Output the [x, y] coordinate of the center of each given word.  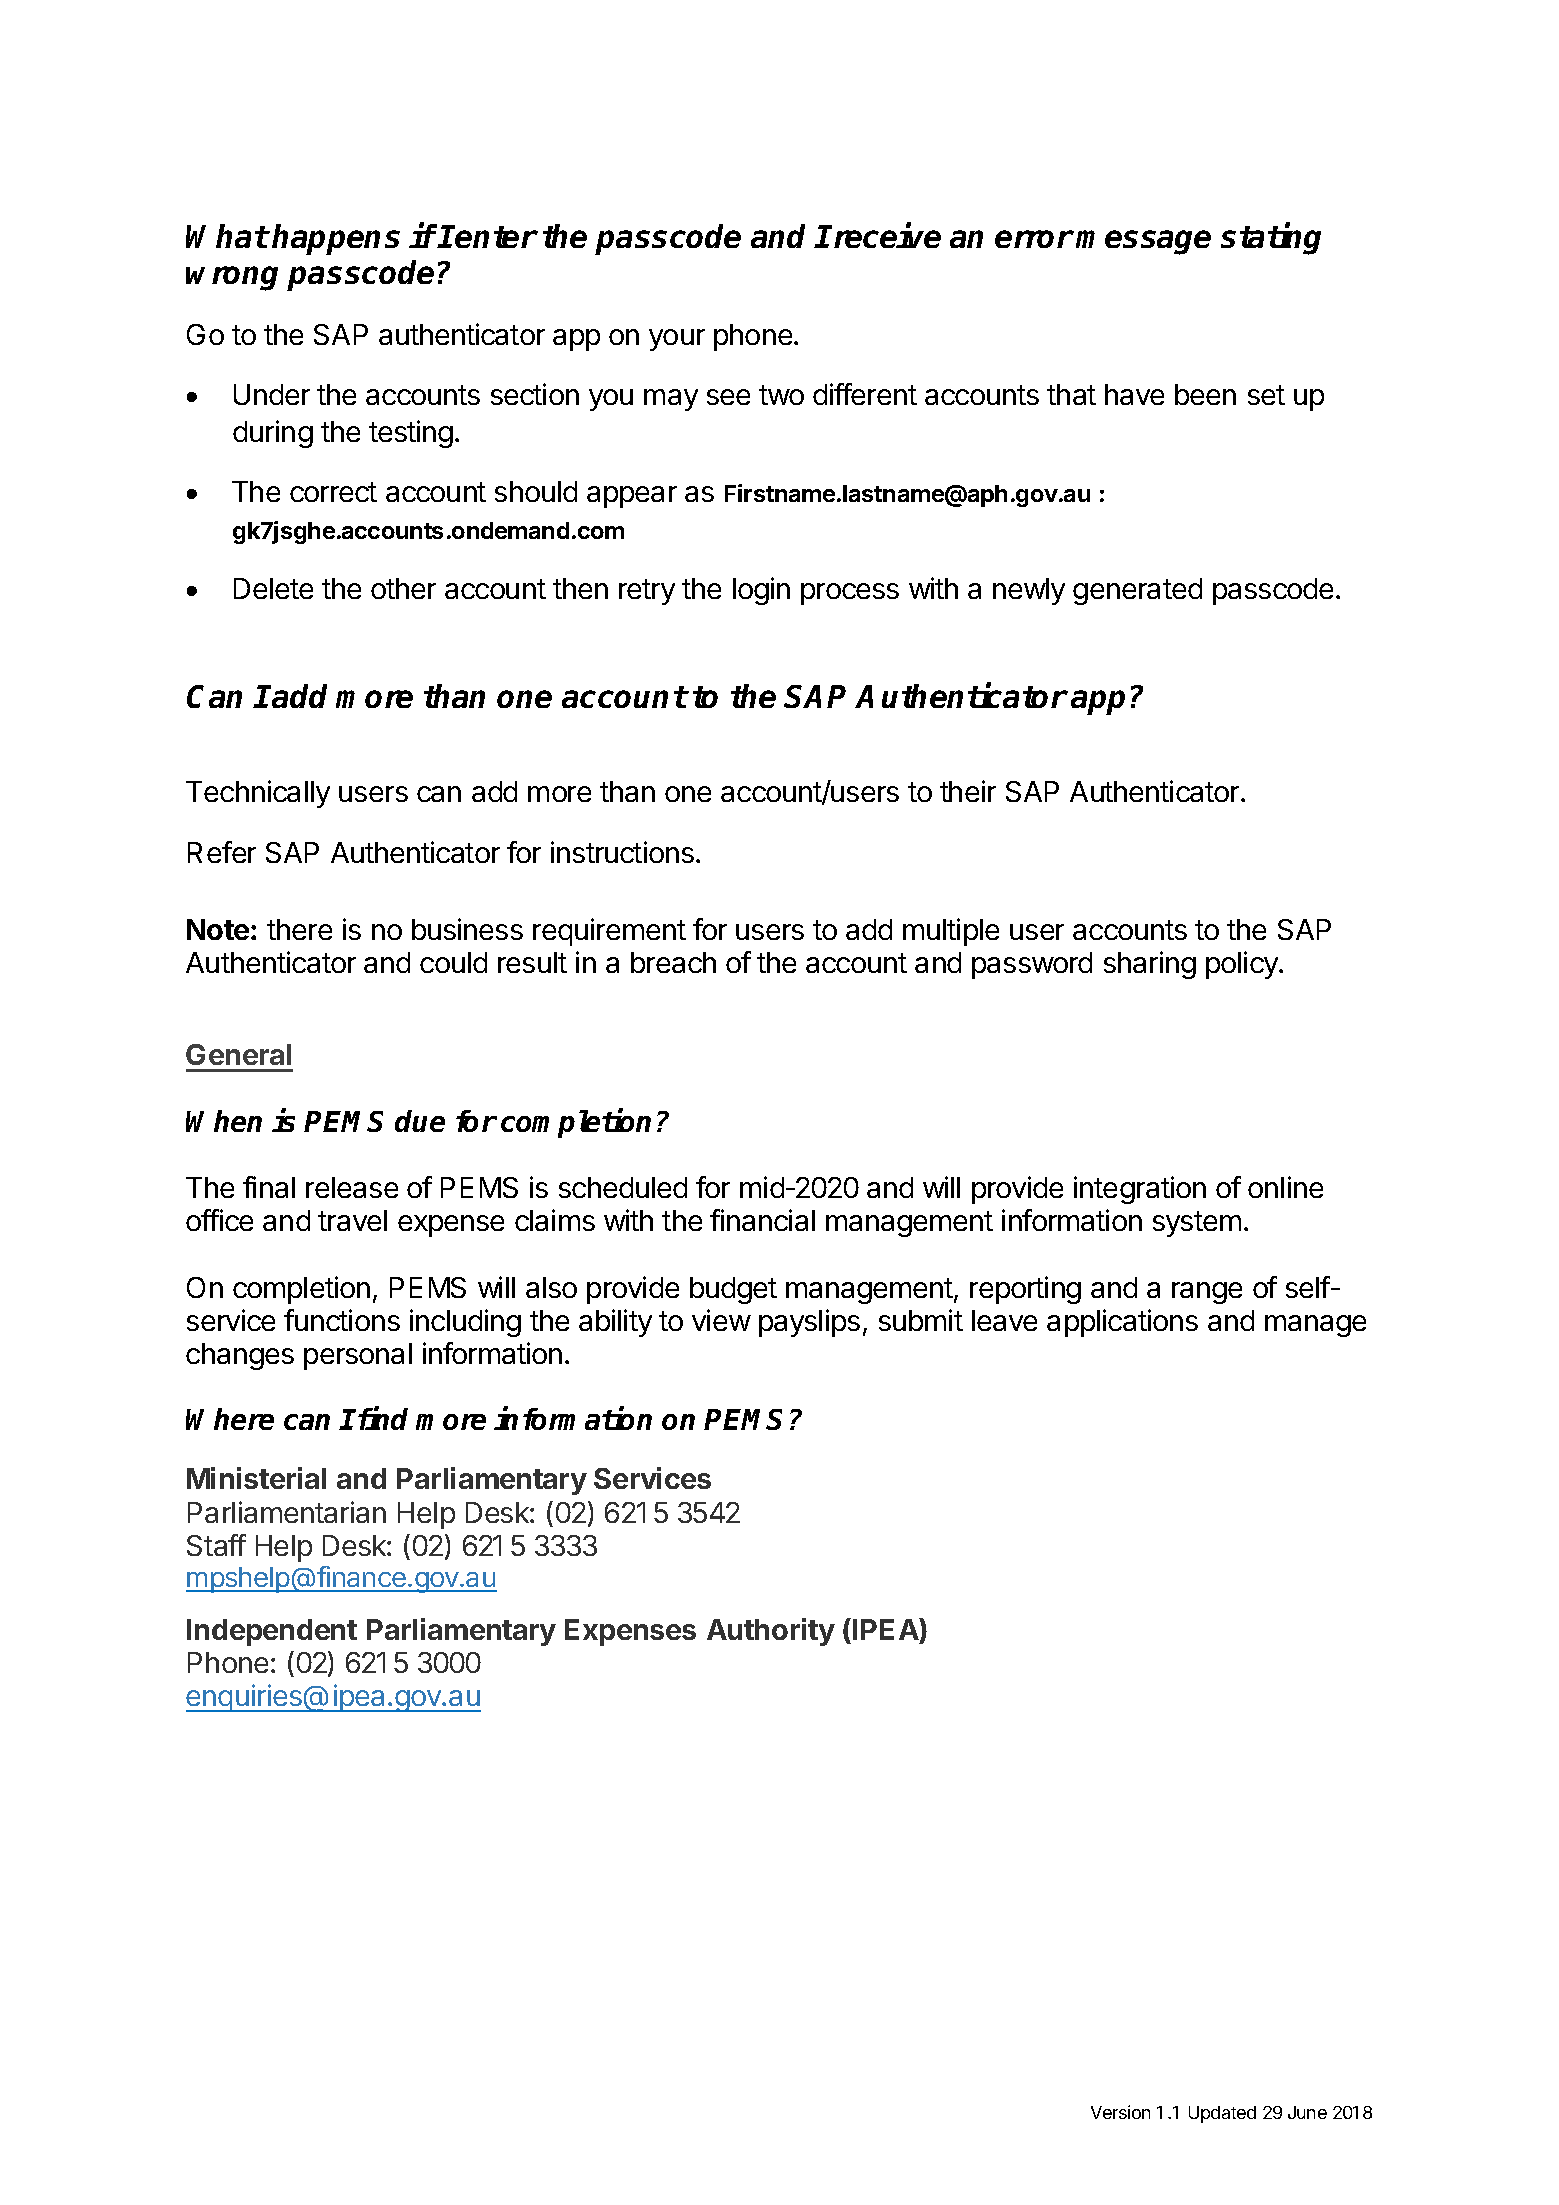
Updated [1222, 2114]
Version [1120, 2112]
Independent [272, 1632]
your [677, 340]
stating [1271, 239]
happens [336, 239]
